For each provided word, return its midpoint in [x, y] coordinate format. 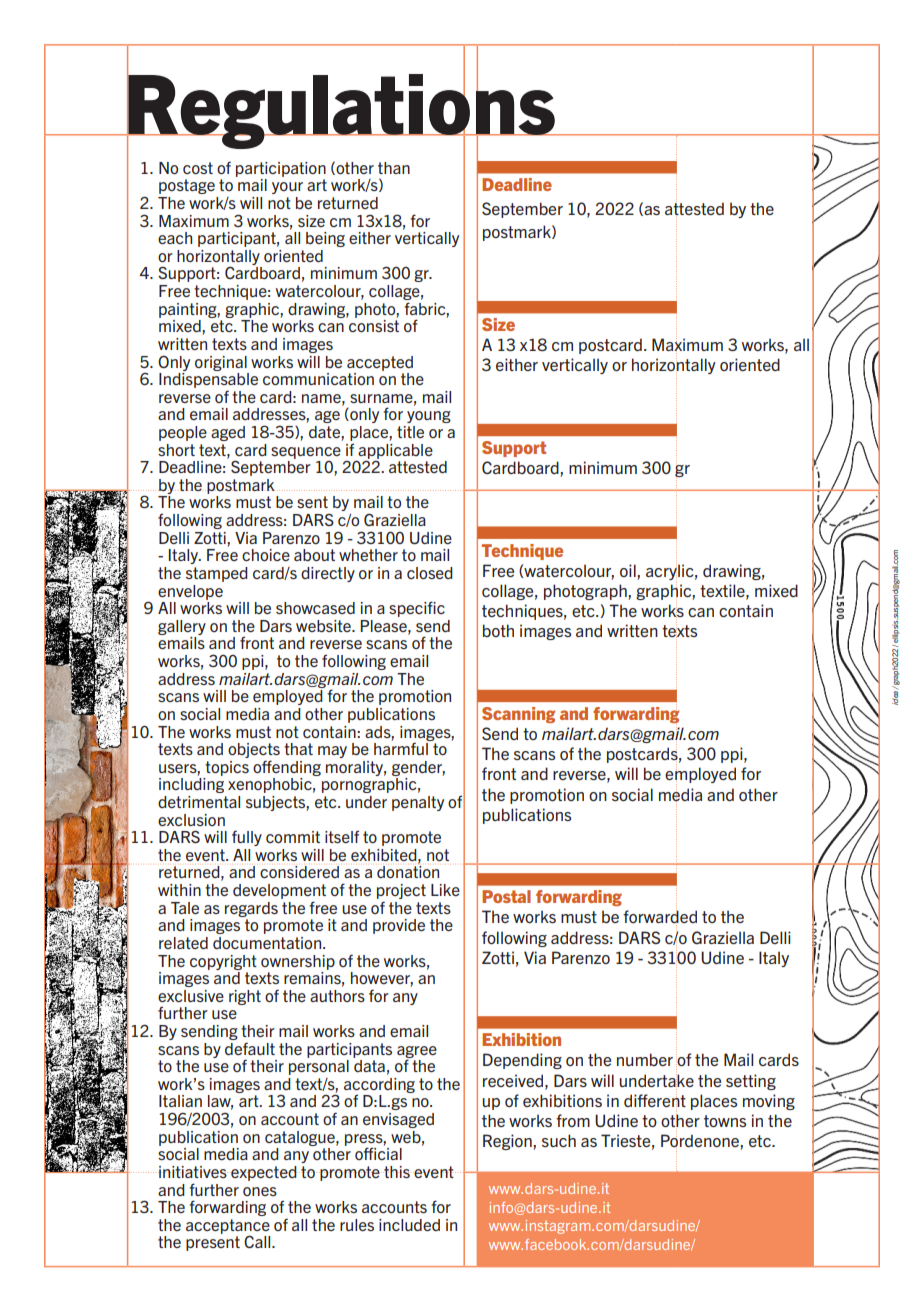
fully [247, 838]
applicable [394, 452]
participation [281, 169]
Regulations [341, 111]
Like [445, 890]
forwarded [660, 918]
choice [266, 555]
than [394, 168]
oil [629, 570]
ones [260, 1191]
